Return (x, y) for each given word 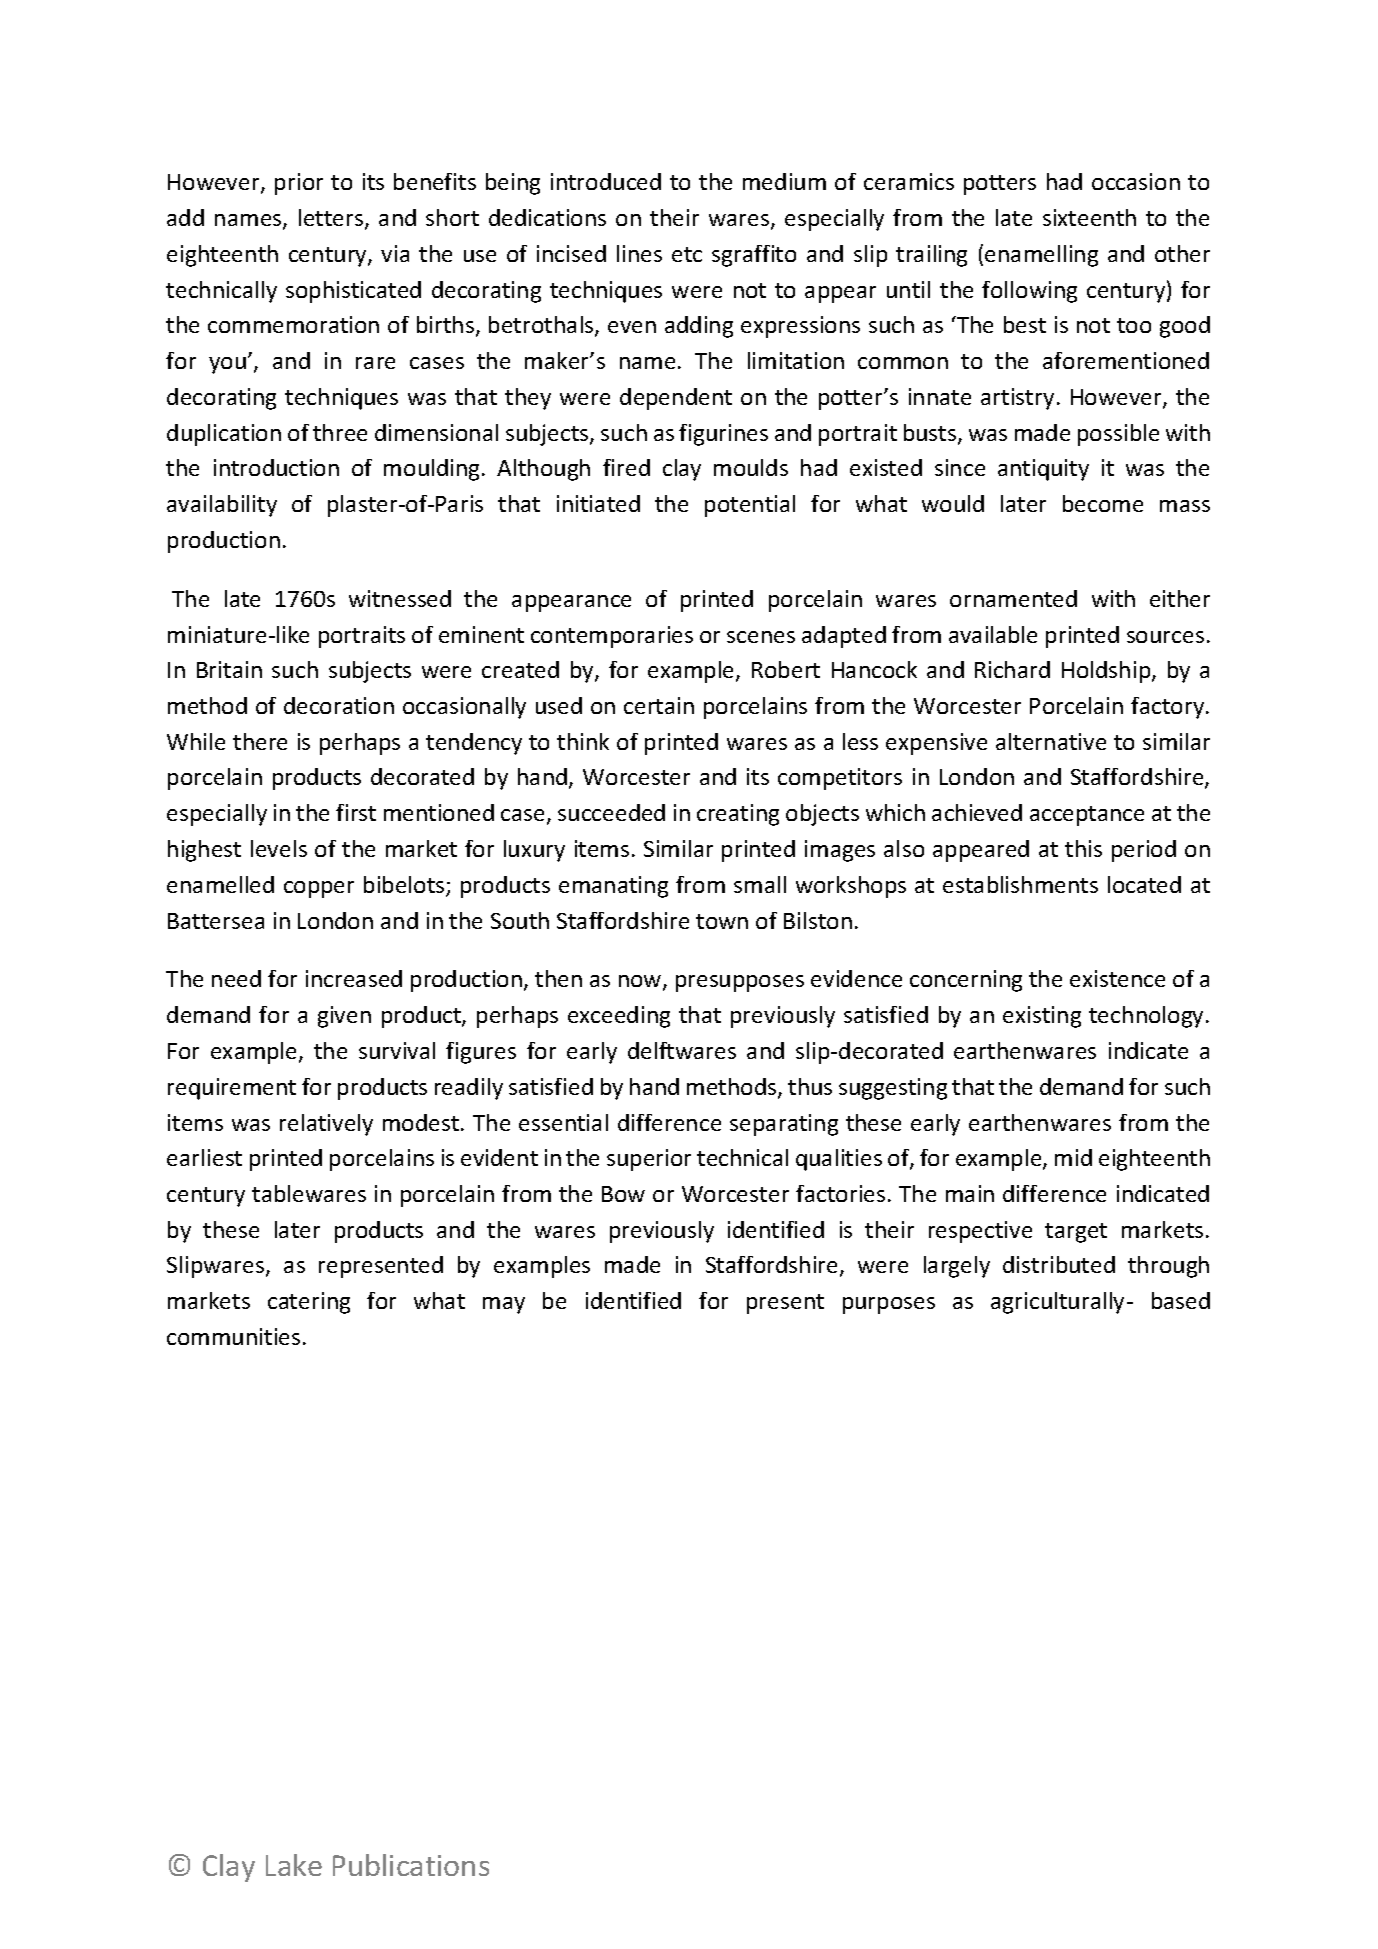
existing (1042, 1017)
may (504, 1305)
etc (687, 254)
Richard (1012, 669)
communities (233, 1336)
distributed (1059, 1264)
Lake (294, 1865)
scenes (761, 637)
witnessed (400, 598)
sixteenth (1089, 217)
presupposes (740, 983)
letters (332, 219)
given (344, 1017)
